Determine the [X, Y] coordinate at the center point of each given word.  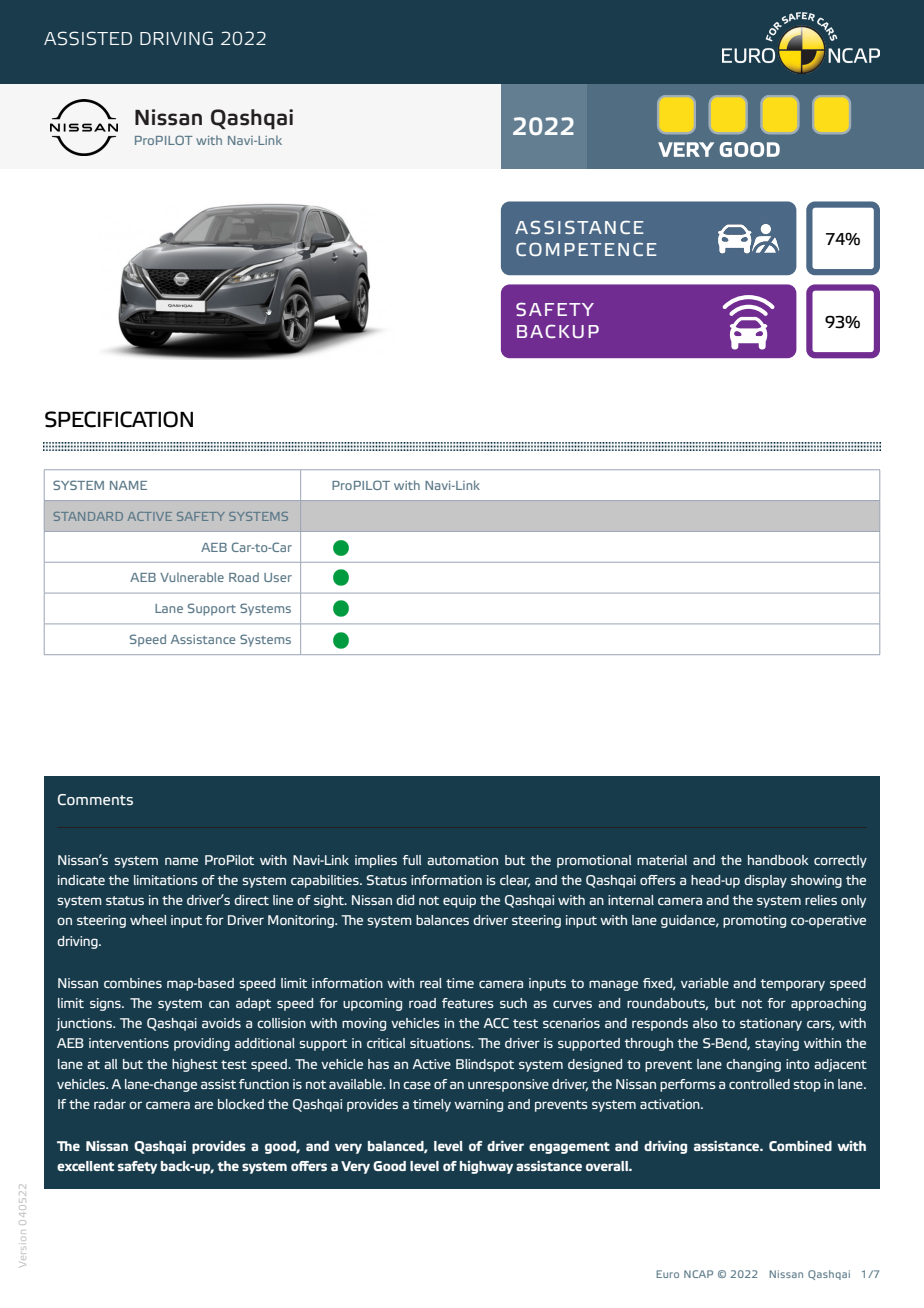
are [203, 1105]
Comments [95, 799]
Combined [800, 1145]
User [278, 577]
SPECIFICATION [119, 419]
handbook [778, 860]
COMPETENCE [586, 249]
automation [462, 860]
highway [486, 1167]
